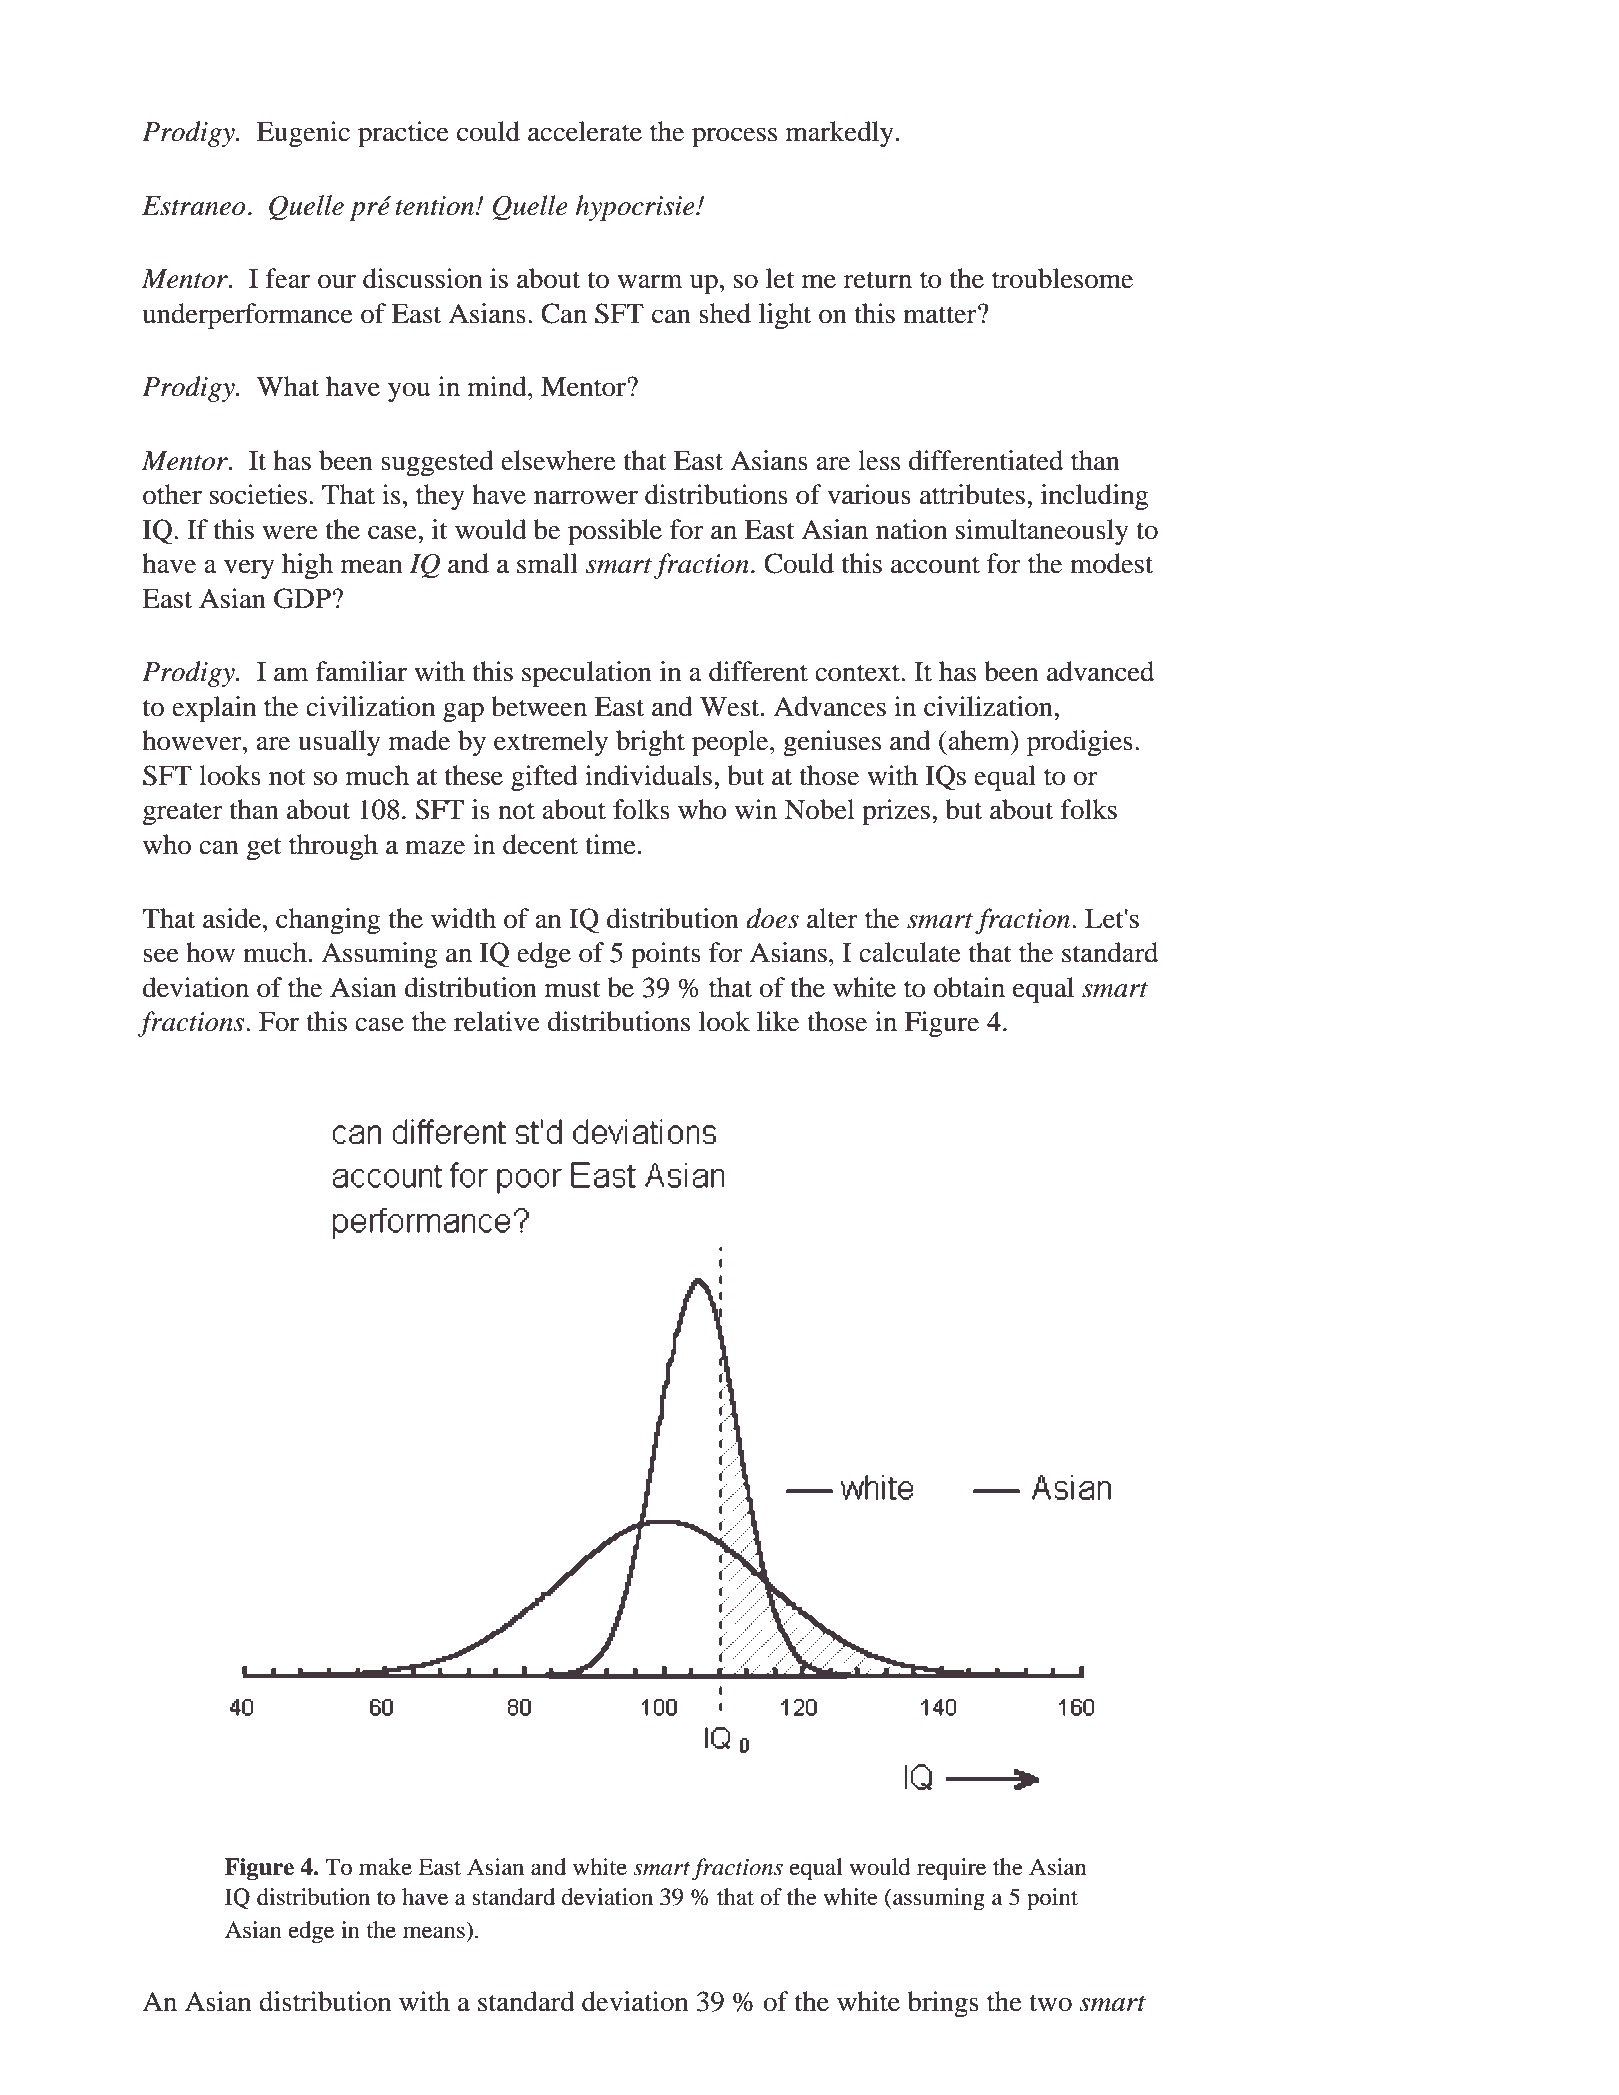 The height and width of the image is (2095, 1619). Describe the element at coordinates (339, 743) in the image. I see `usually` at that location.
